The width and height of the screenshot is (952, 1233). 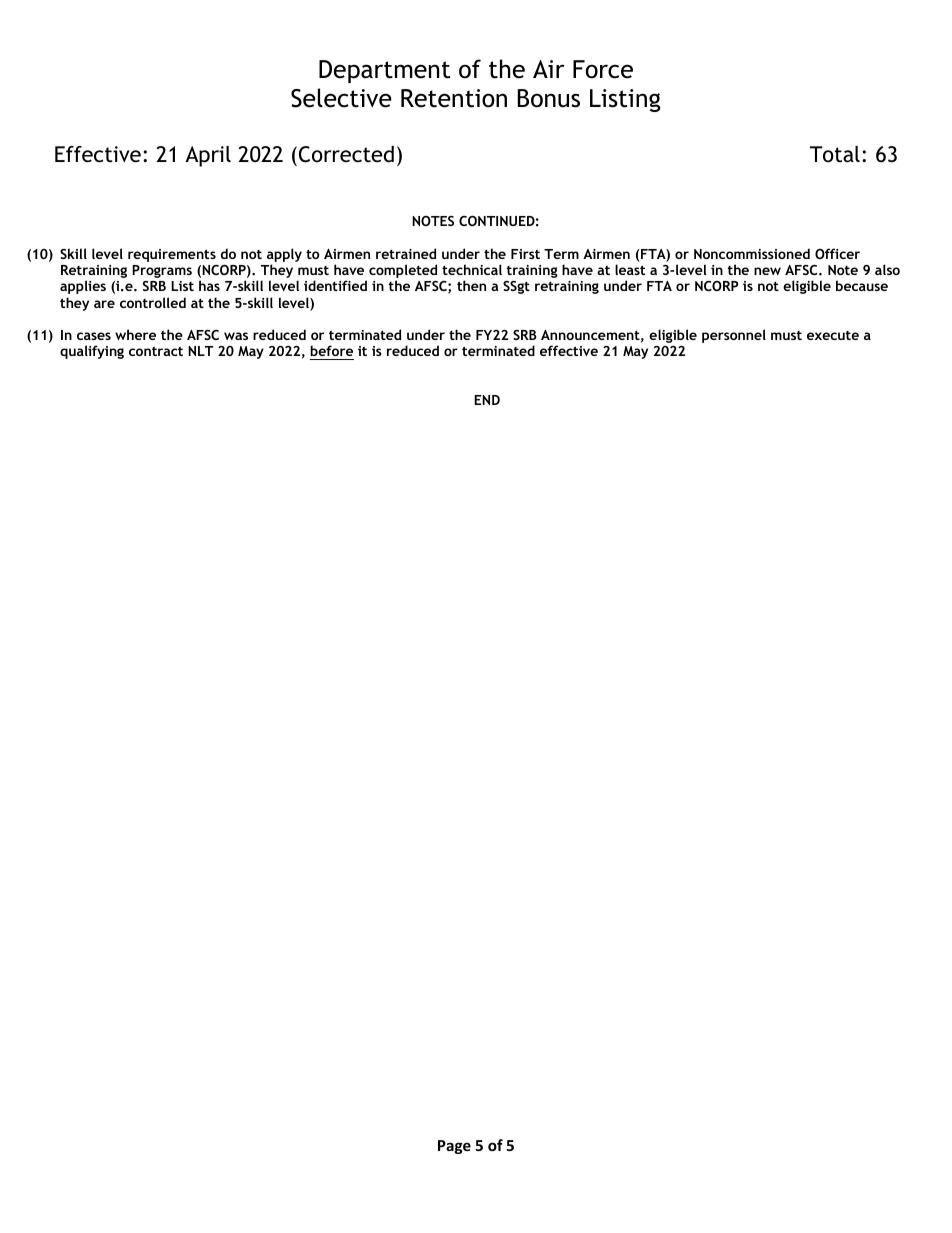 What do you see at coordinates (454, 98) in the screenshot?
I see `Retention` at bounding box center [454, 98].
